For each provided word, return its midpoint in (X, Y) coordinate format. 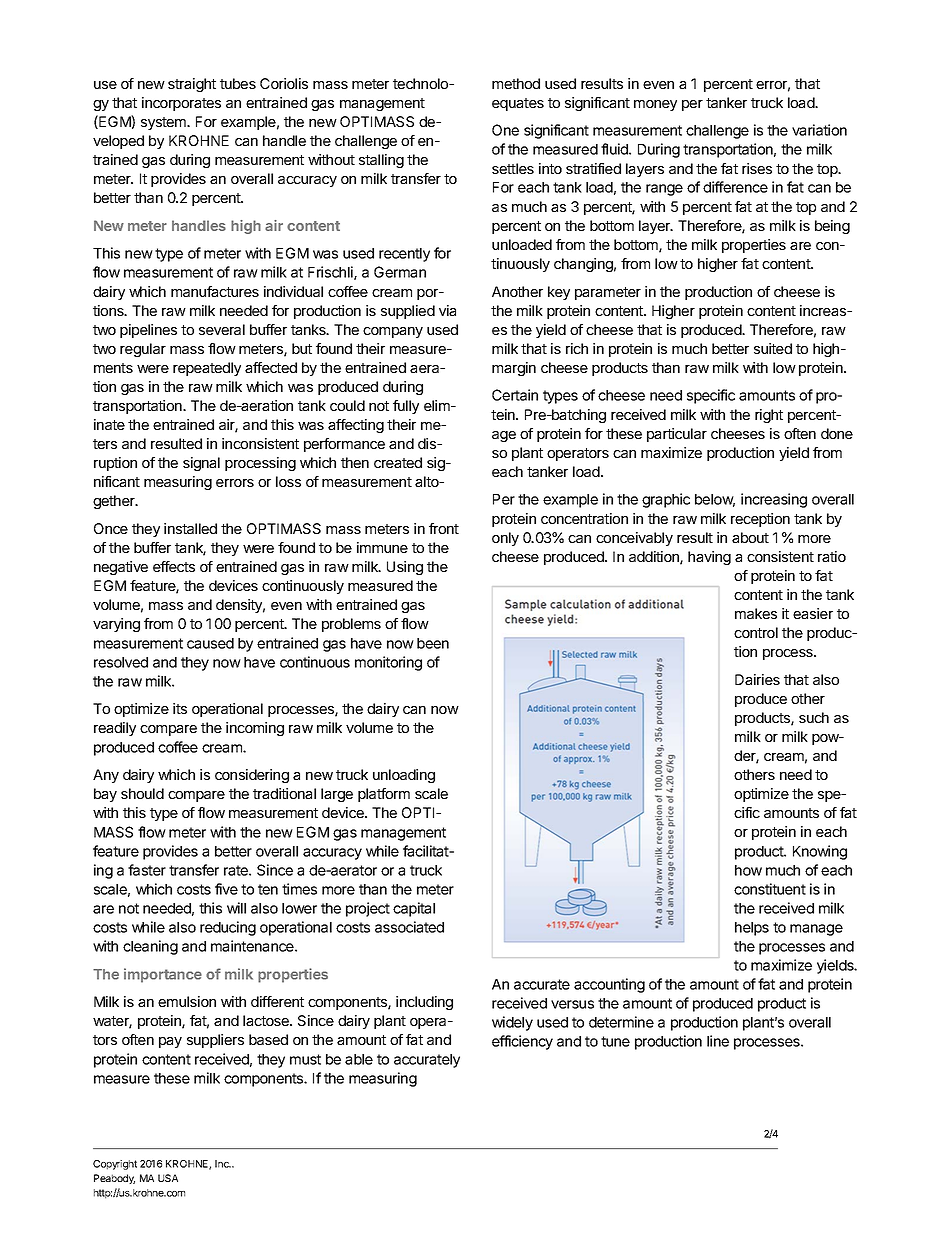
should (142, 793)
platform (384, 795)
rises (757, 168)
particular (677, 435)
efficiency (522, 1042)
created (398, 462)
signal (201, 464)
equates (518, 104)
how (748, 870)
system (164, 123)
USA (168, 1178)
